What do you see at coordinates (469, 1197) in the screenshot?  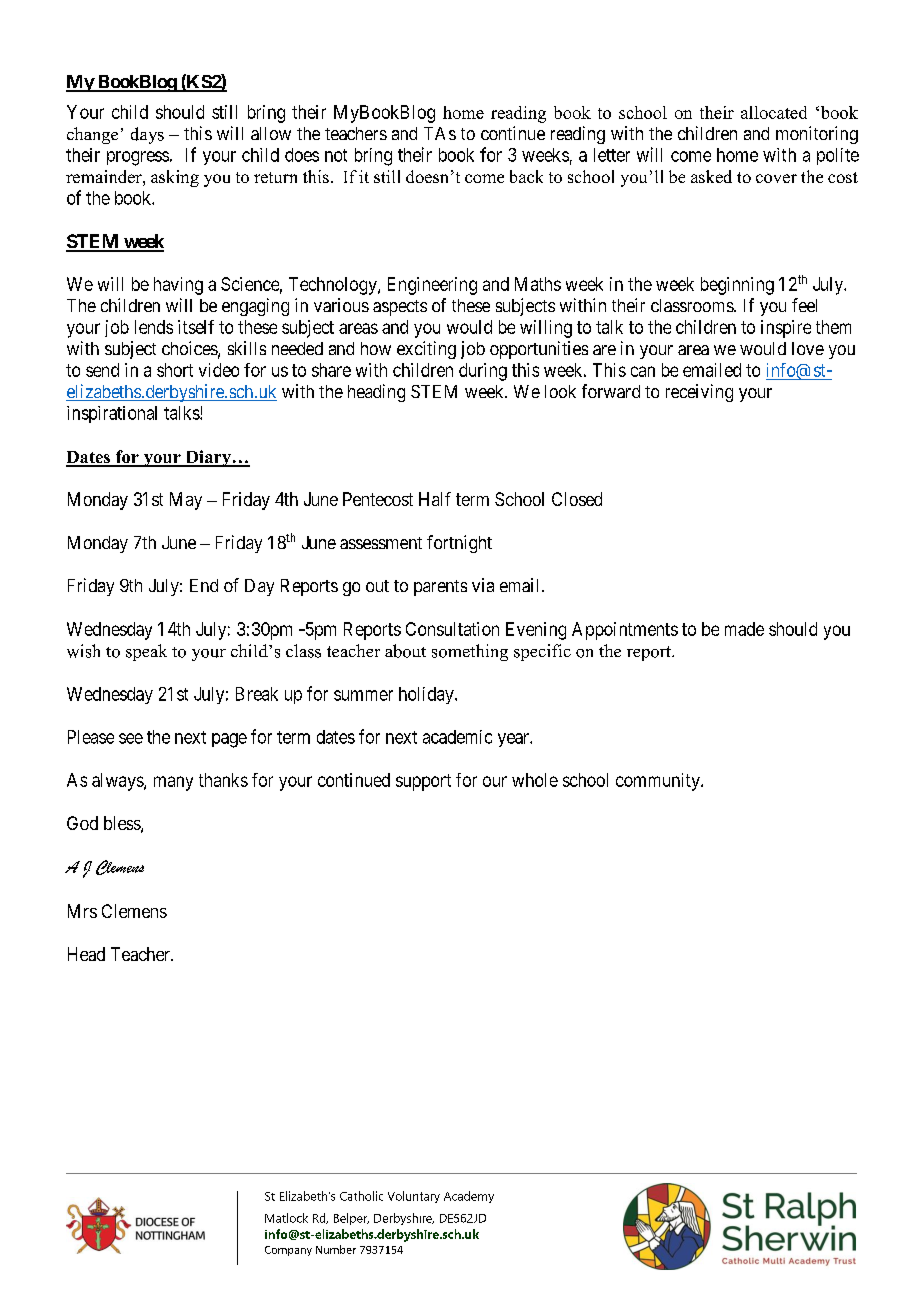 I see `Academy` at bounding box center [469, 1197].
